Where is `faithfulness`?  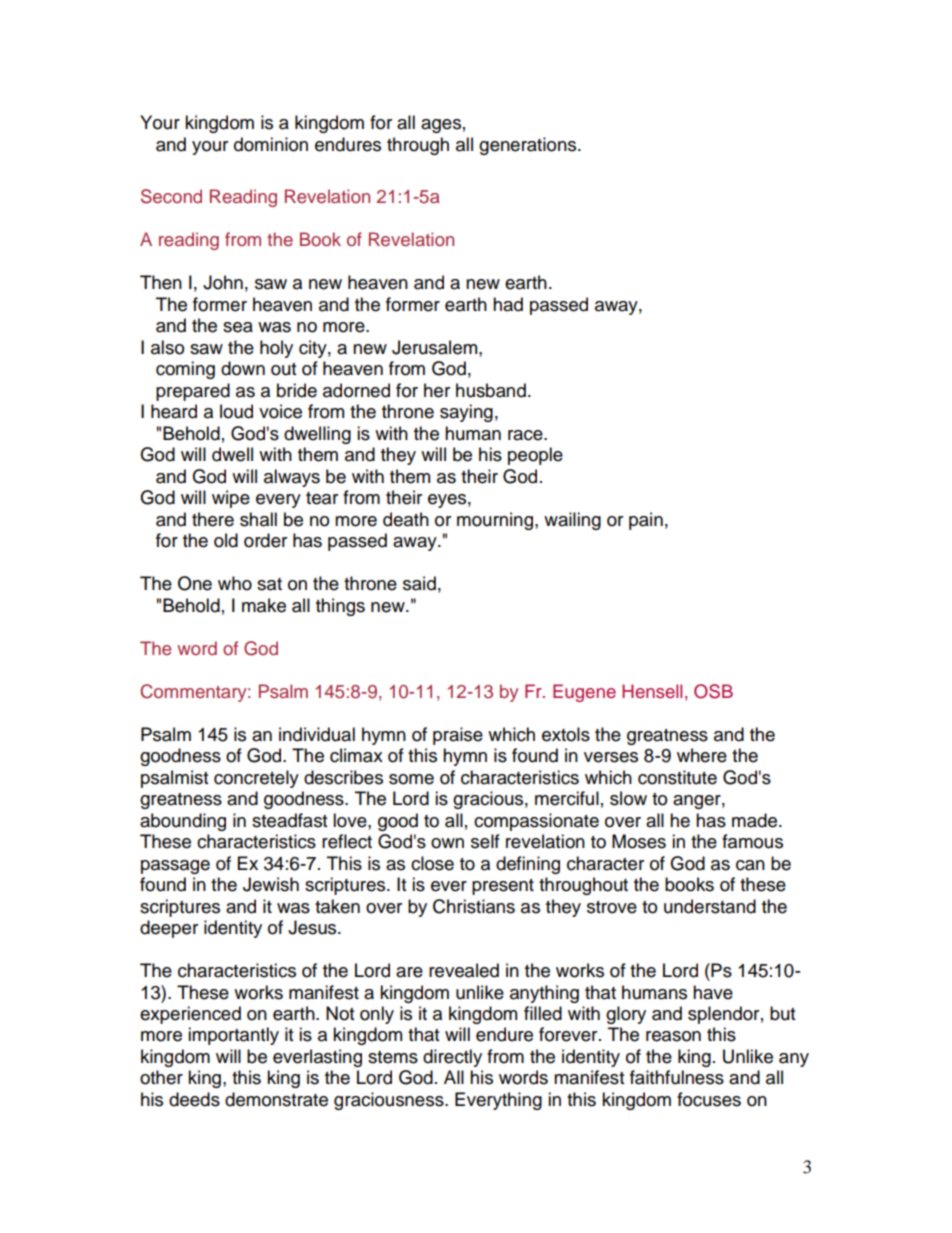
faithfulness is located at coordinates (677, 1077).
